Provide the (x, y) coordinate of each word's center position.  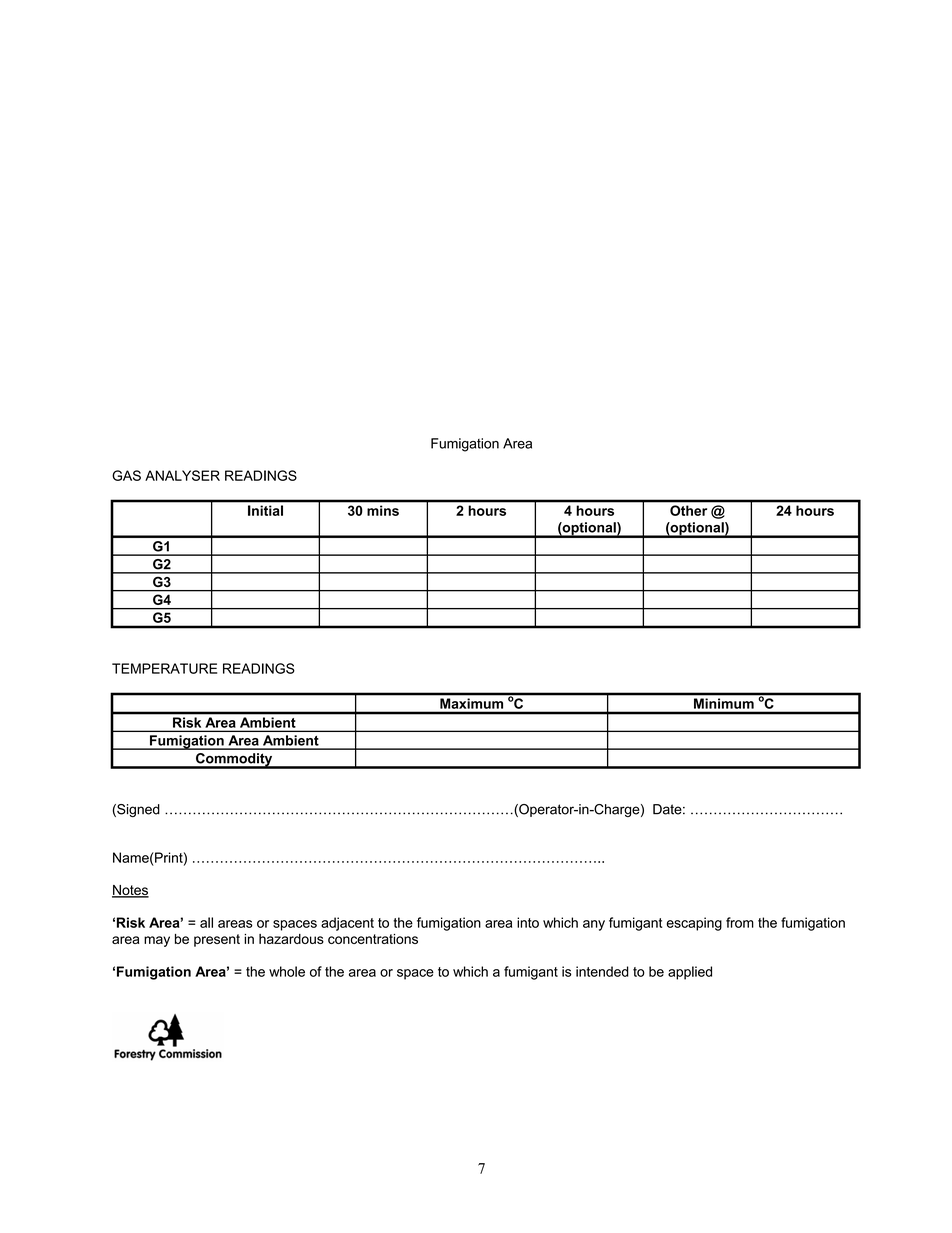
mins (383, 510)
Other (688, 510)
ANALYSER (182, 475)
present (217, 940)
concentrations (373, 939)
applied (690, 973)
